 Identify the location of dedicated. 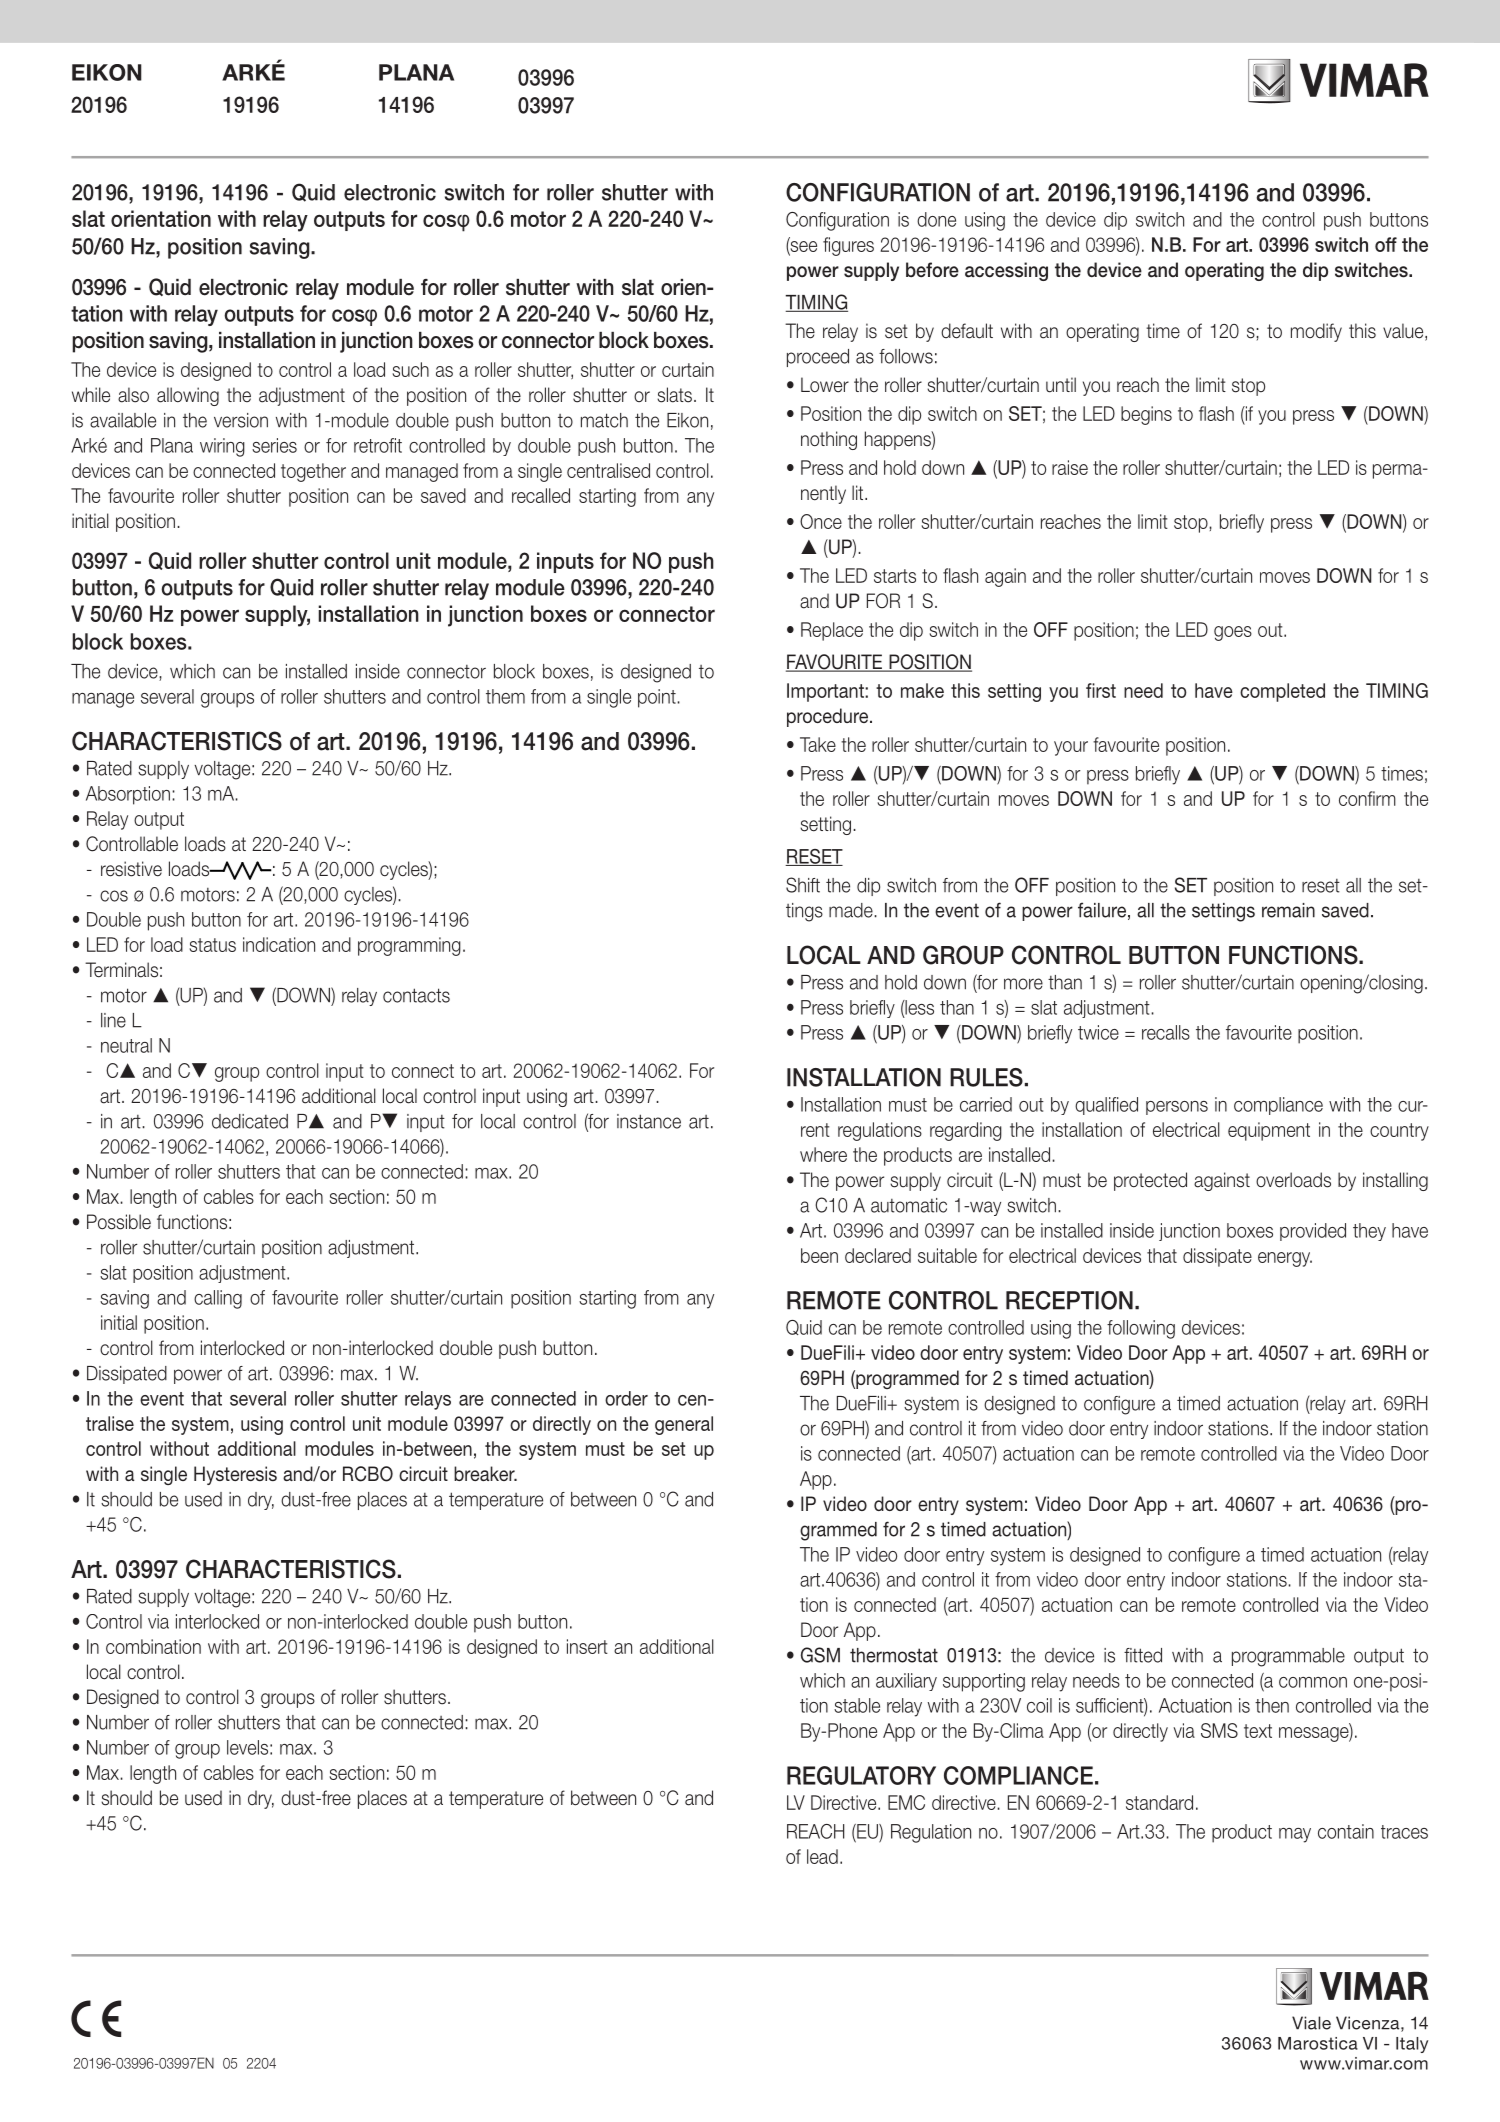
(250, 1121).
